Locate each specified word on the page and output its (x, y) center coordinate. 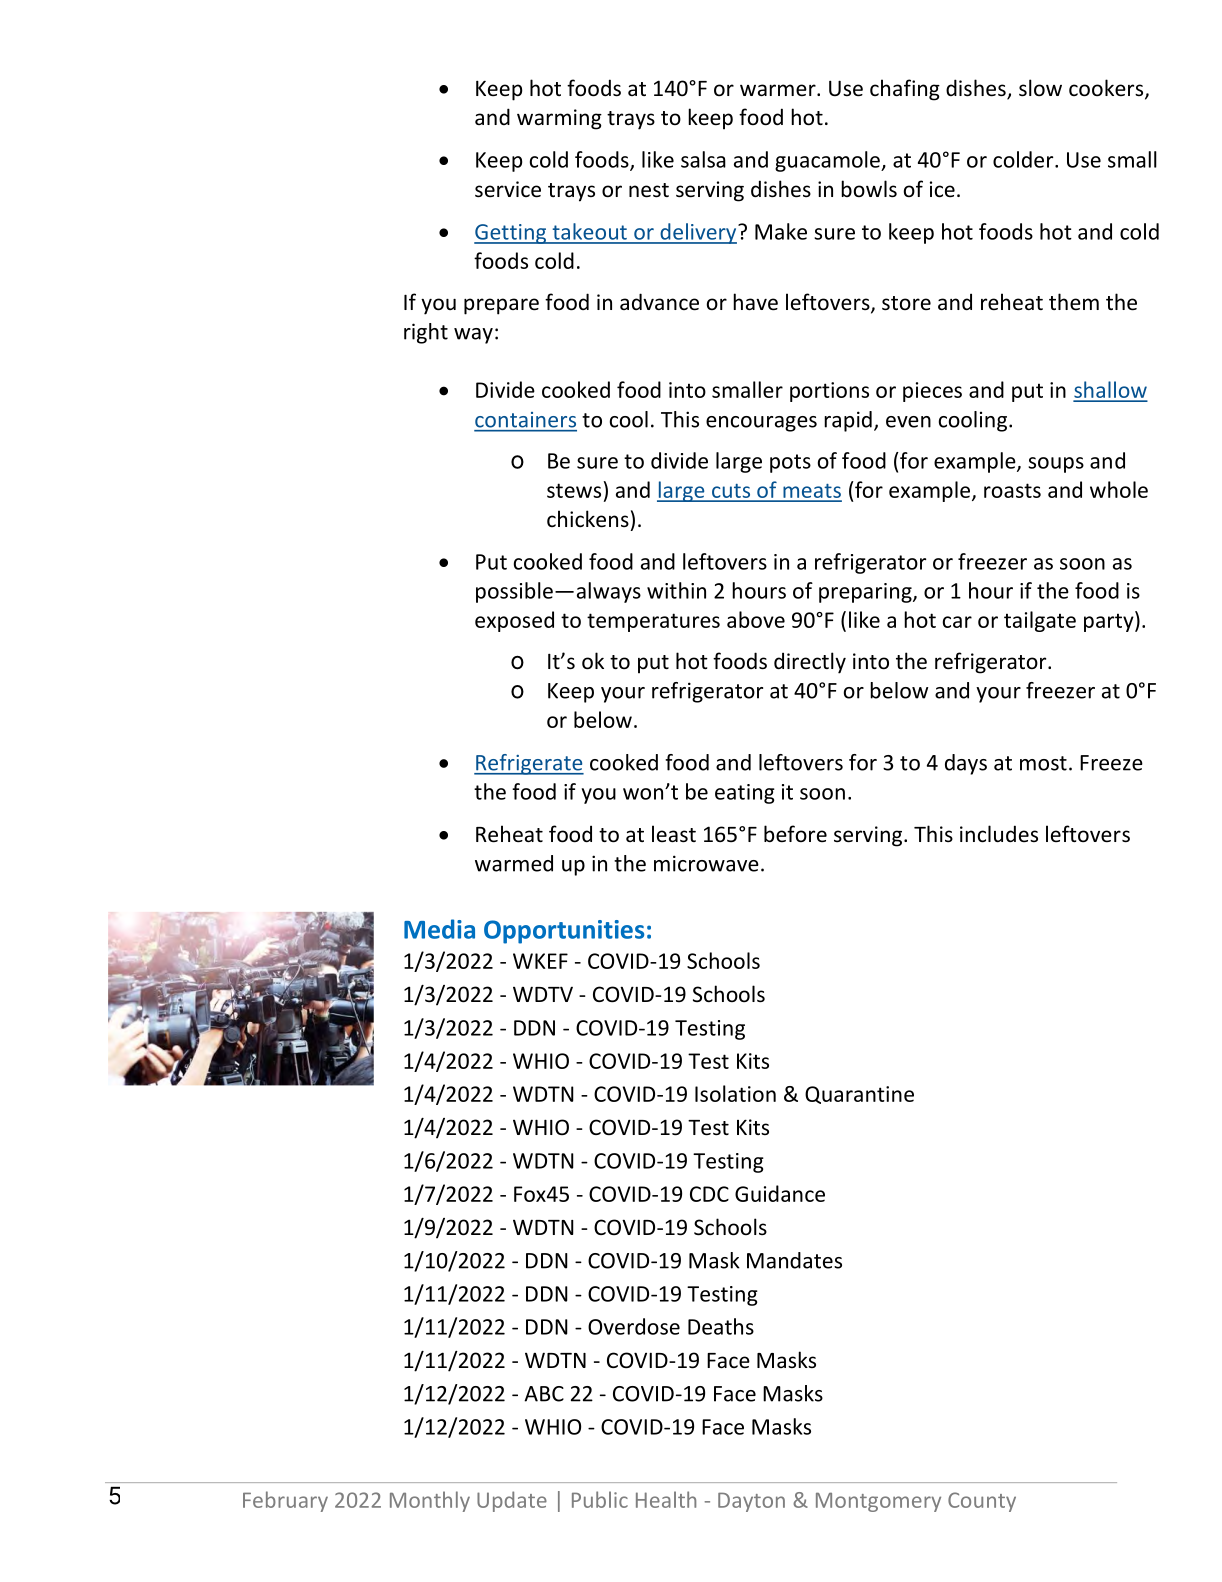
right (426, 333)
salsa (703, 159)
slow (1040, 88)
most (1043, 763)
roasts (1012, 490)
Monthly (430, 1501)
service (508, 189)
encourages (761, 424)
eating (745, 794)
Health (666, 1499)
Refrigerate (529, 764)
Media (439, 929)
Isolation (735, 1093)
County (982, 1502)
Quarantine (859, 1095)
